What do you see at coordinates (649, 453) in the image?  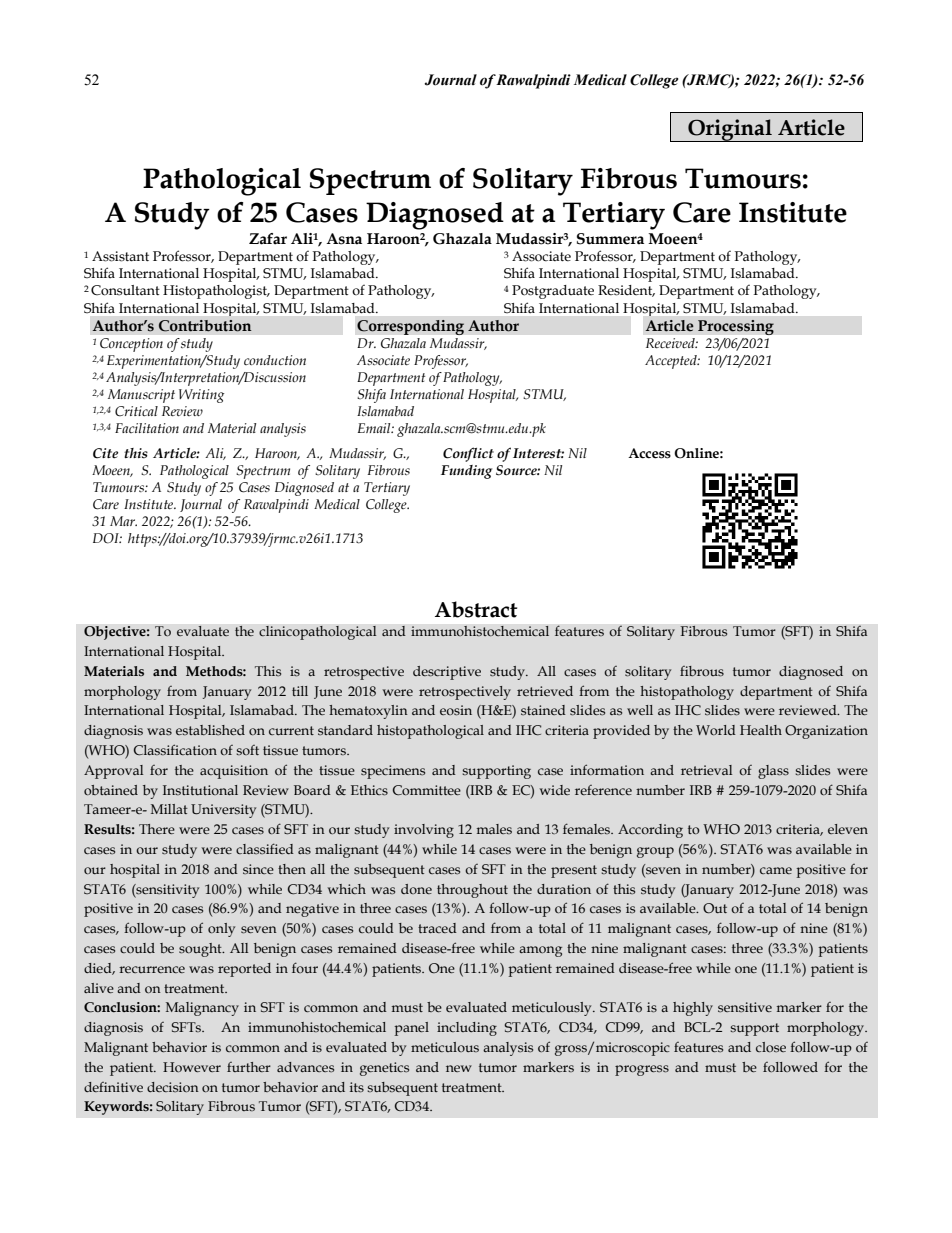 I see `Access` at bounding box center [649, 453].
